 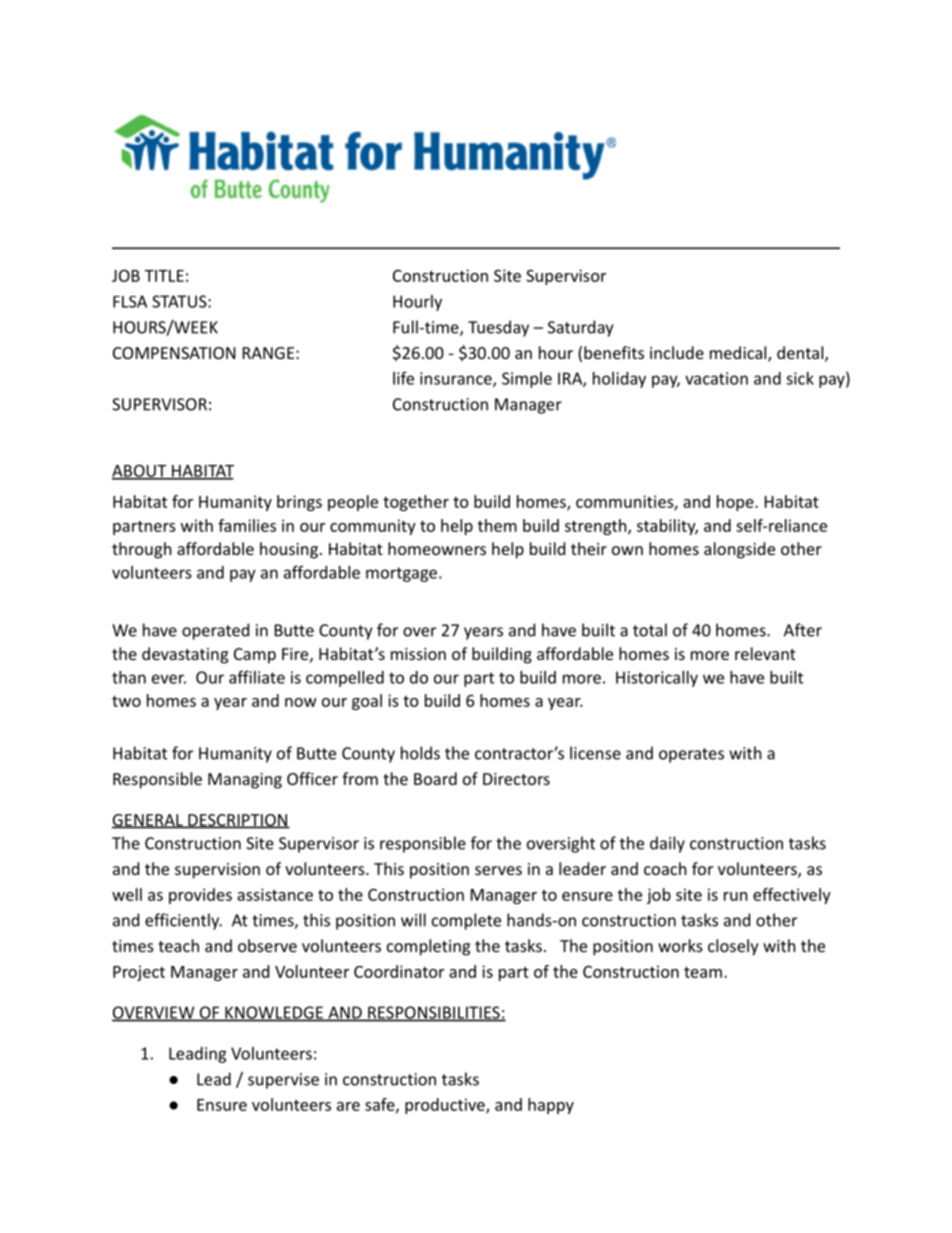 I want to click on STATUS, so click(x=180, y=301).
